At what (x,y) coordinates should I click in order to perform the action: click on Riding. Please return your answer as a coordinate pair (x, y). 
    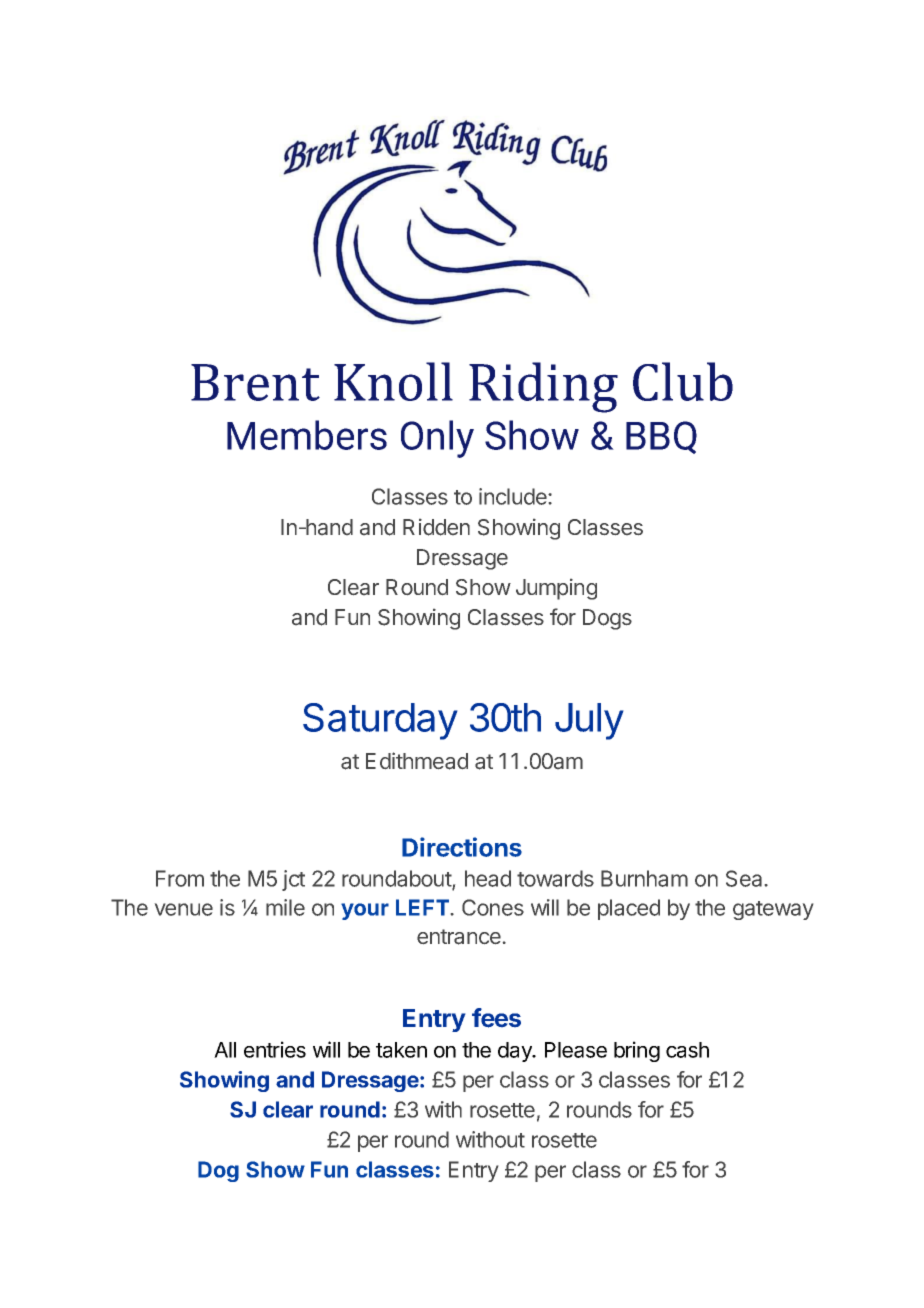
    Looking at the image, I should click on (543, 387).
